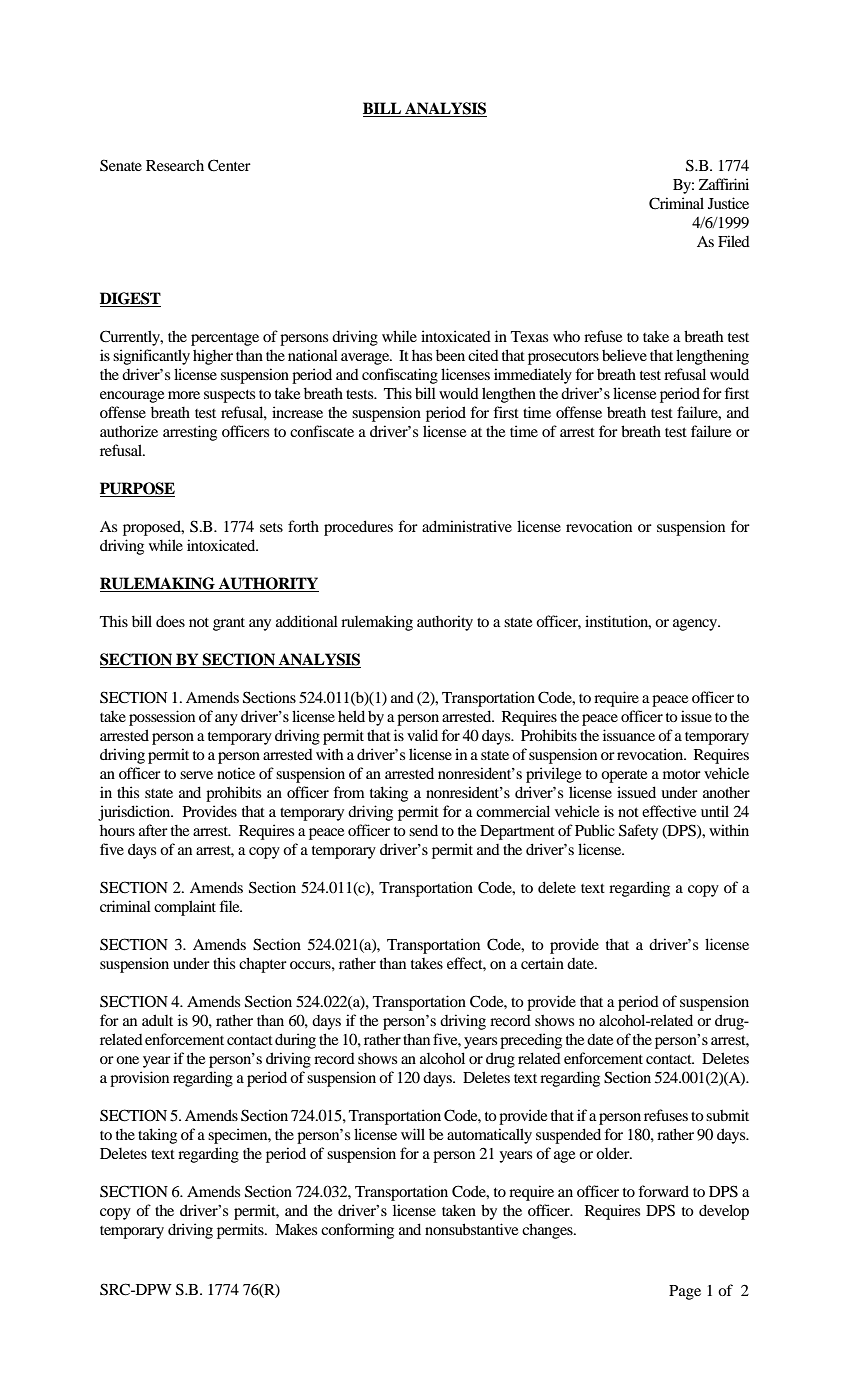 The width and height of the screenshot is (849, 1400). I want to click on administrative, so click(467, 526).
